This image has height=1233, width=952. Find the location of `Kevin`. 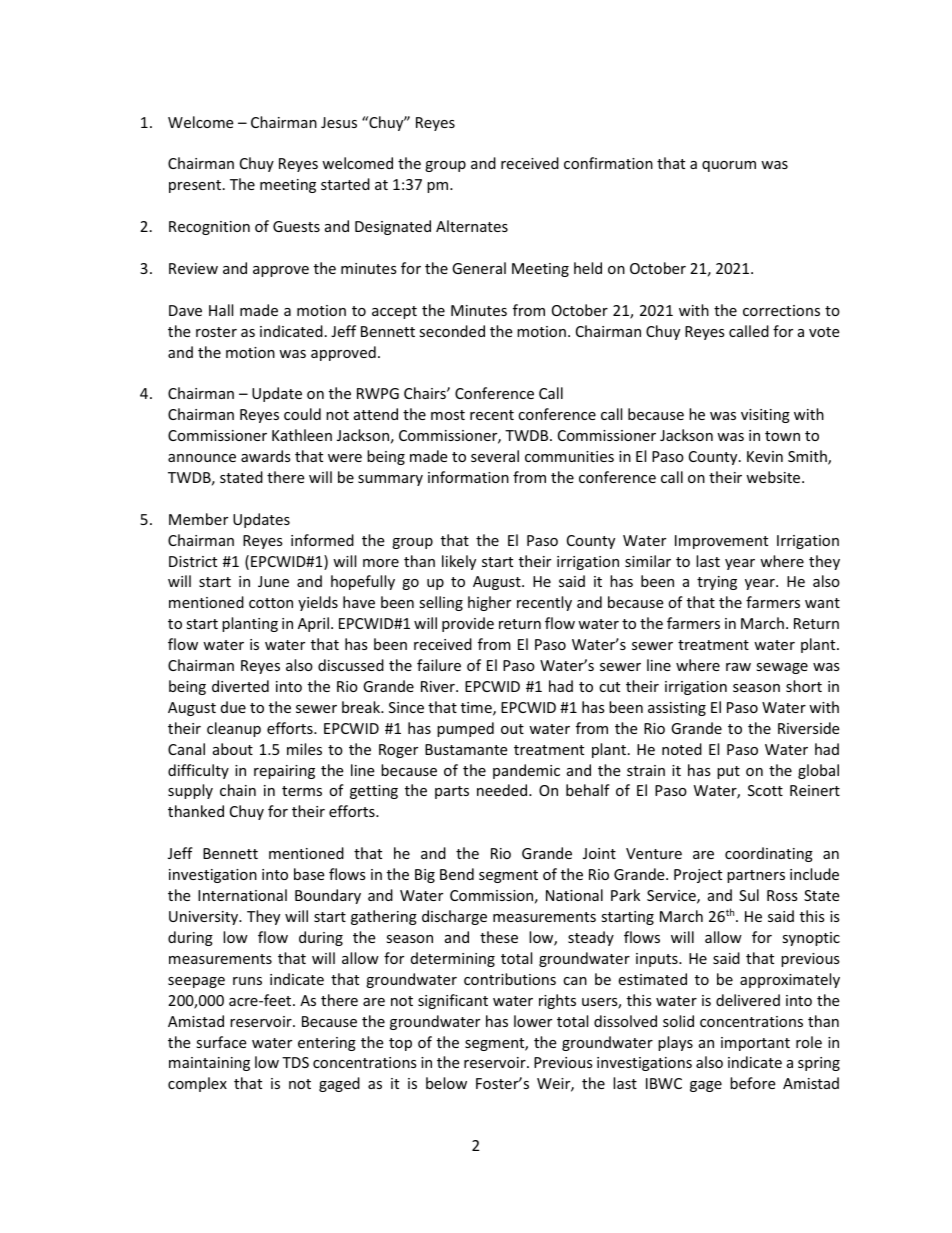

Kevin is located at coordinates (765, 456).
